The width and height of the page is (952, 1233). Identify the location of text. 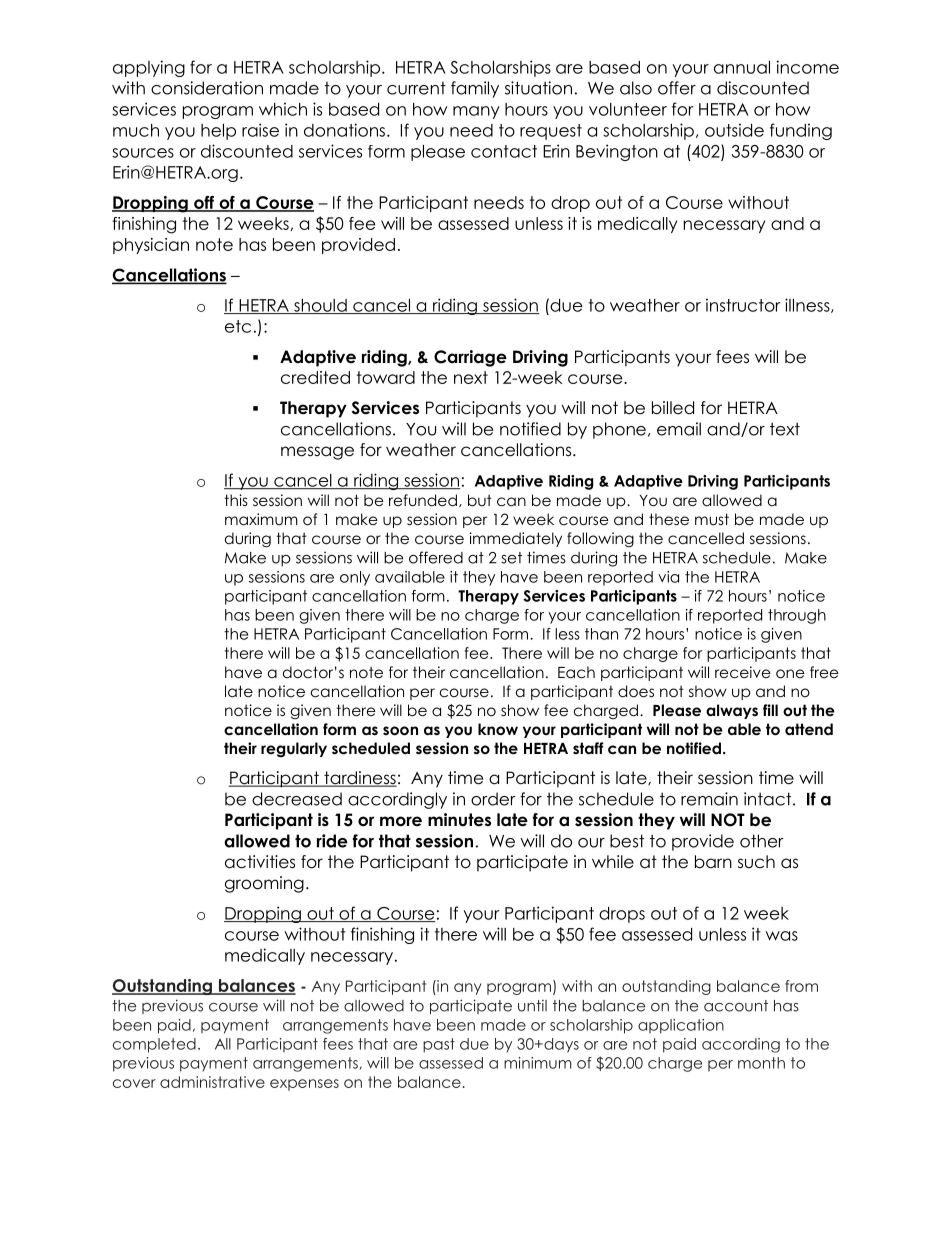
(785, 429).
